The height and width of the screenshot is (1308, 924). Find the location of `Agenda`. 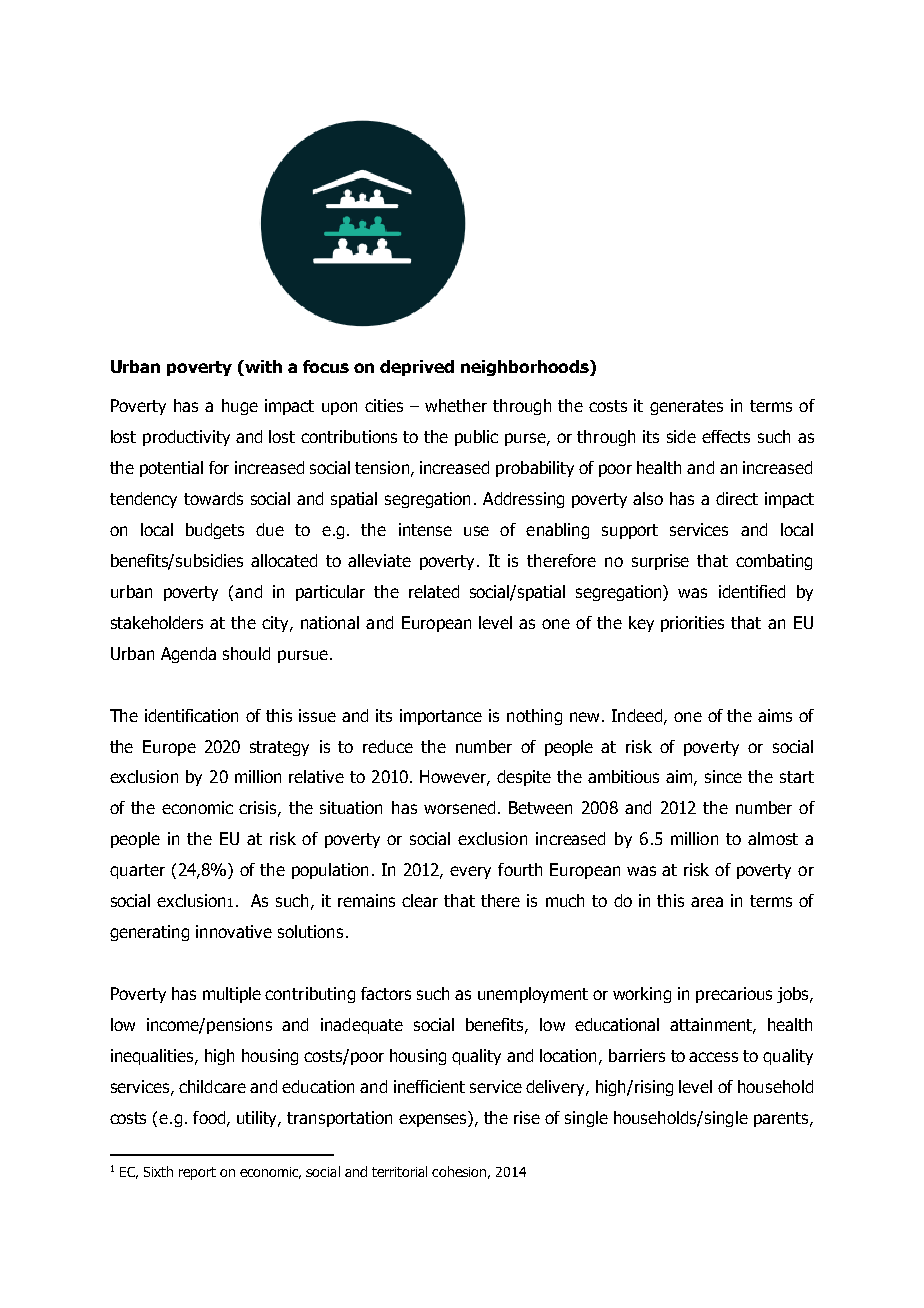

Agenda is located at coordinates (188, 655).
